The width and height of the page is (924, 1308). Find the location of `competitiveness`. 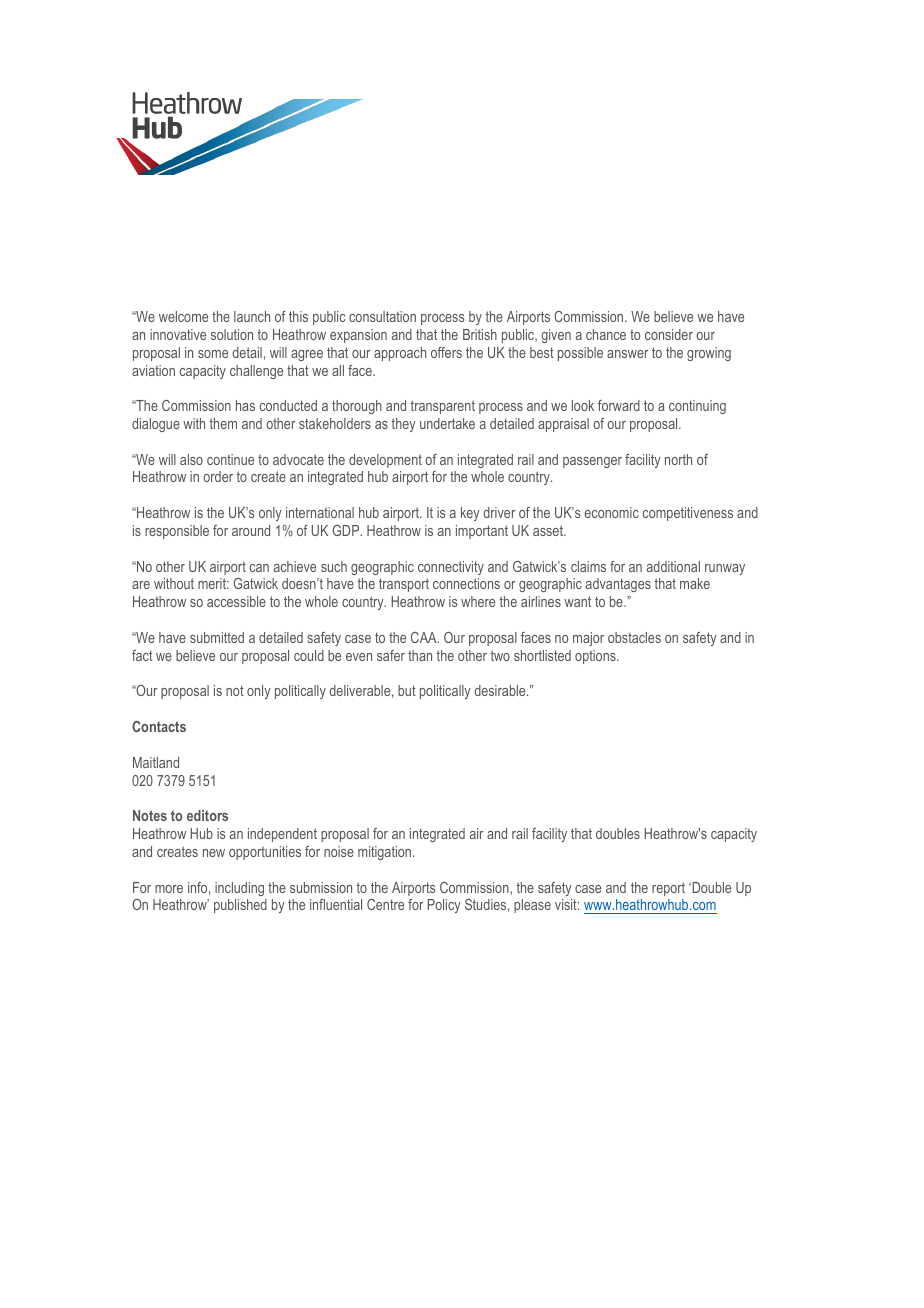

competitiveness is located at coordinates (688, 514).
